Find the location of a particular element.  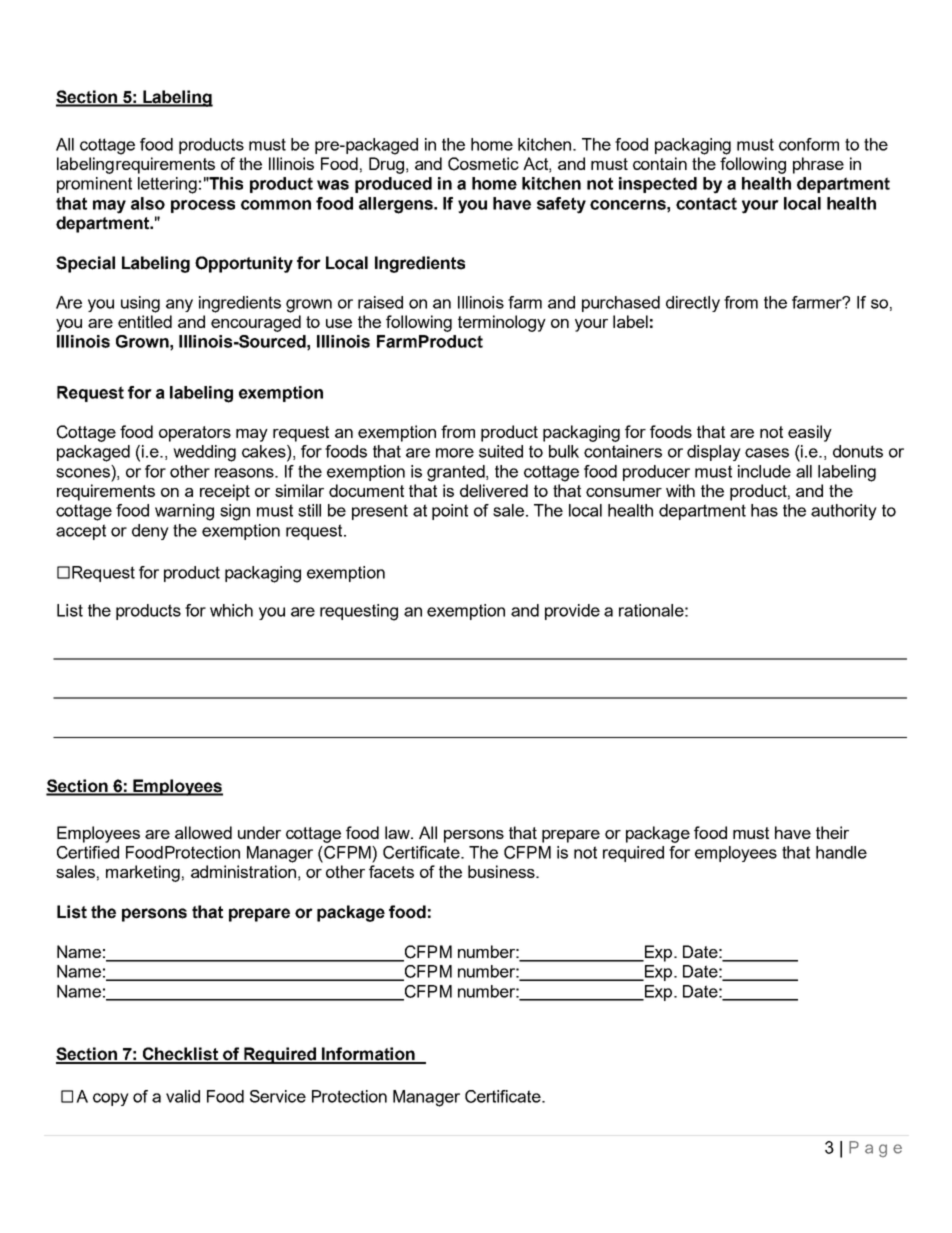

which is located at coordinates (231, 610).
